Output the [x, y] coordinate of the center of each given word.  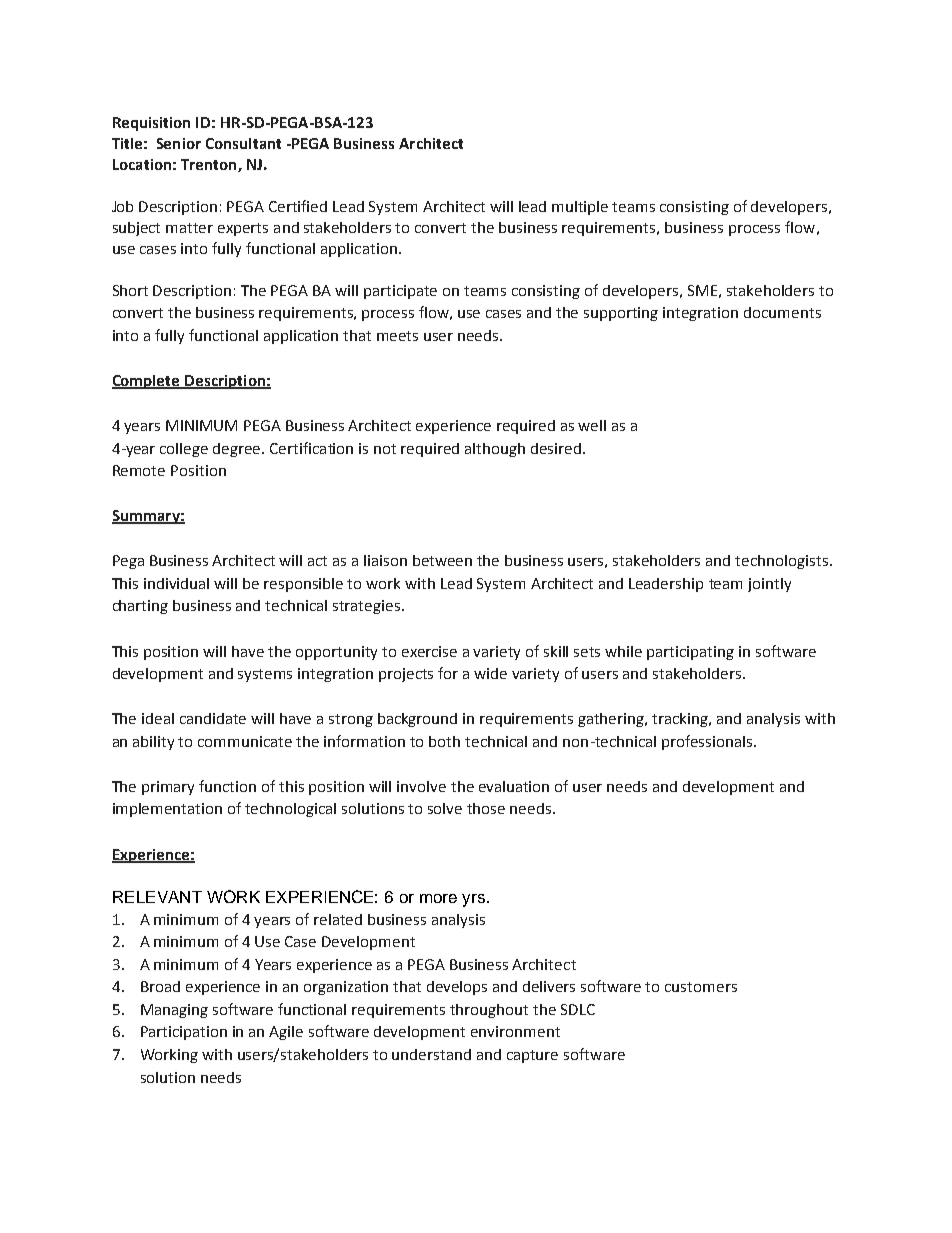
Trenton [210, 165]
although [495, 450]
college [184, 450]
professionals [708, 742]
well [592, 425]
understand [431, 1054]
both [444, 741]
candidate [213, 718]
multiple [580, 208]
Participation [184, 1033]
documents [782, 312]
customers [701, 987]
